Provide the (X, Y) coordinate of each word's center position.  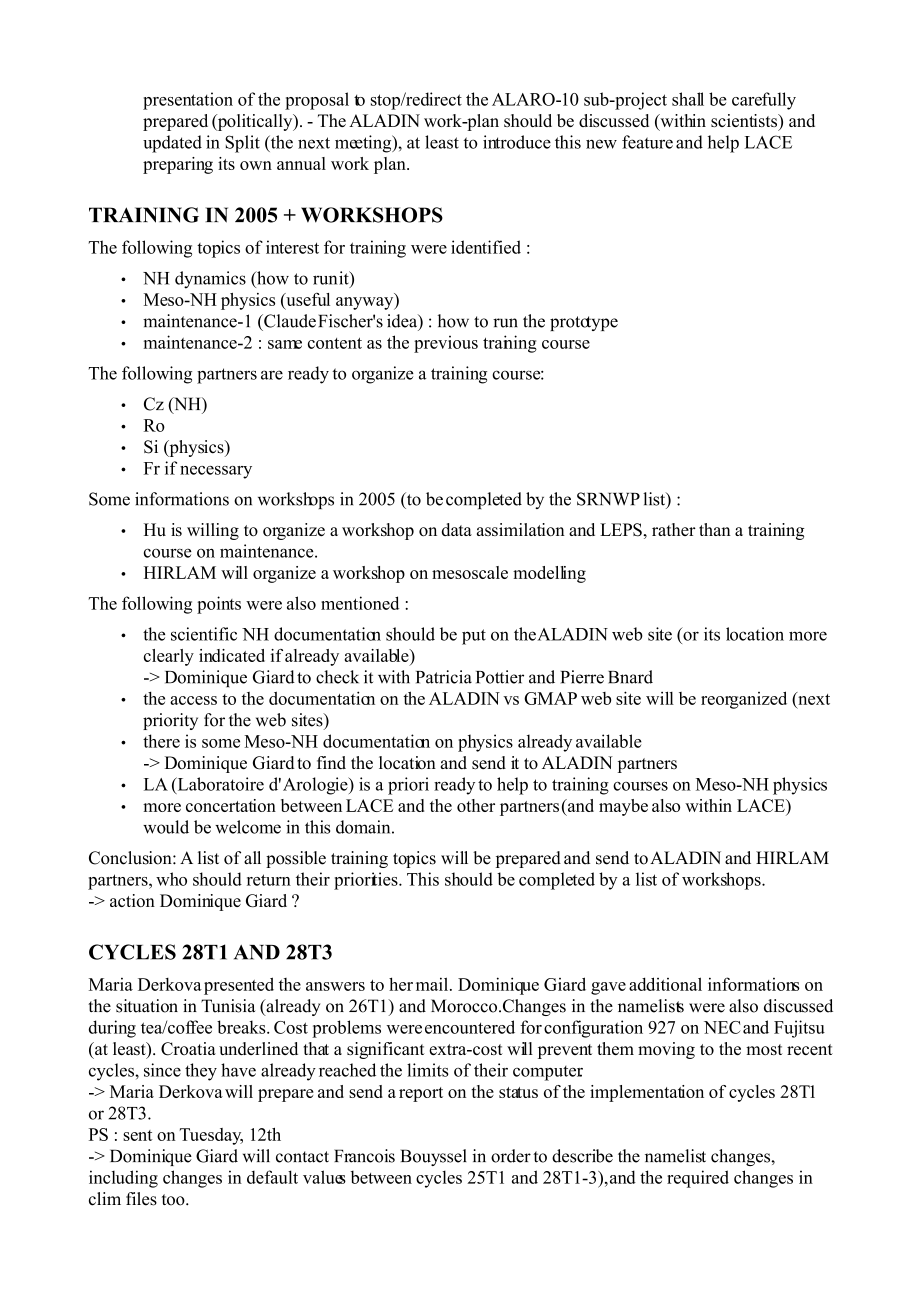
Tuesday (211, 1136)
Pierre (582, 677)
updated (172, 144)
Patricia (444, 677)
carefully (764, 101)
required (698, 1179)
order (511, 1156)
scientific (204, 634)
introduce (517, 142)
